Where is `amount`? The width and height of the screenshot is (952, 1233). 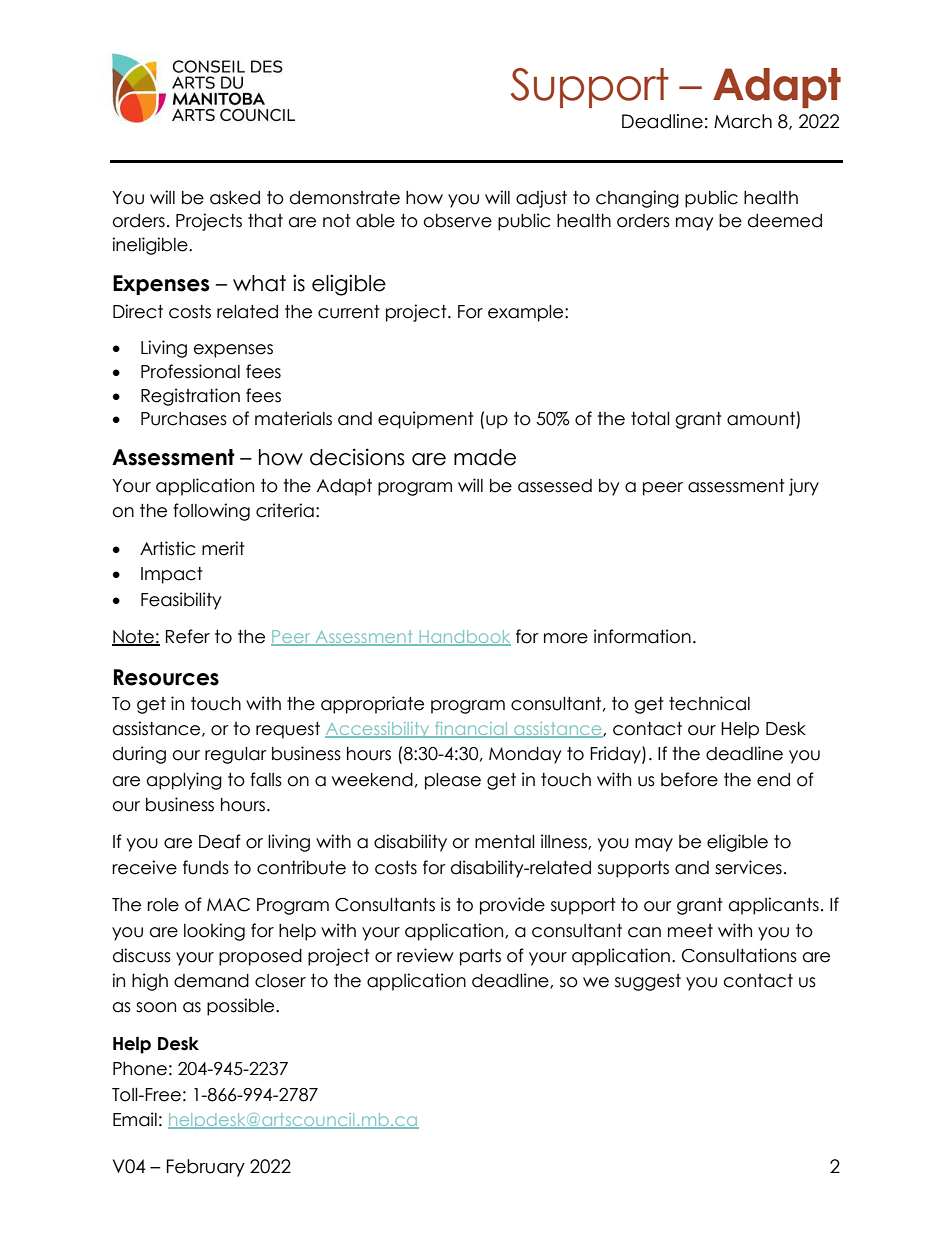
amount is located at coordinates (762, 420).
